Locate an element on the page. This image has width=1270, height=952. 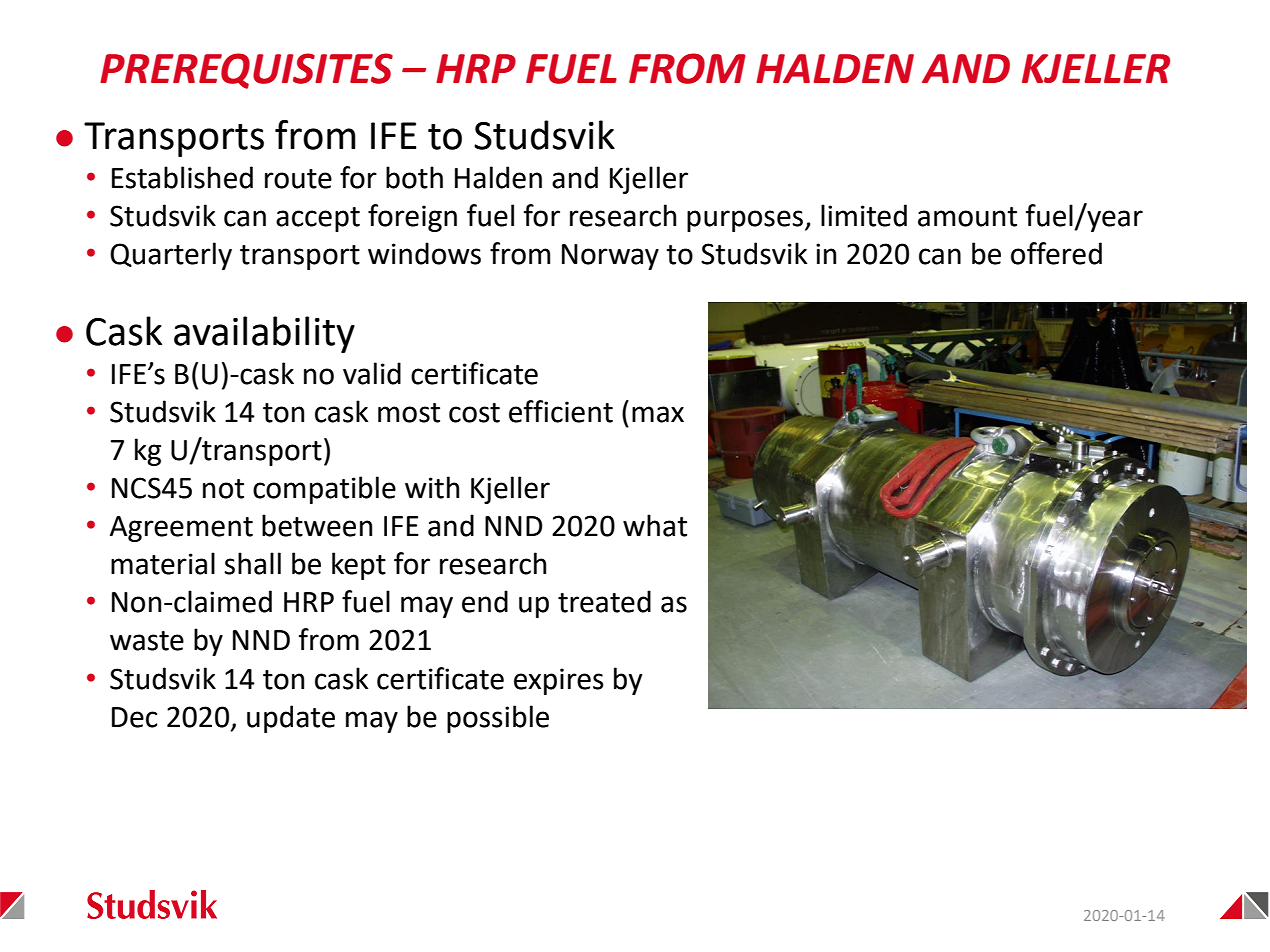
update is located at coordinates (291, 719).
